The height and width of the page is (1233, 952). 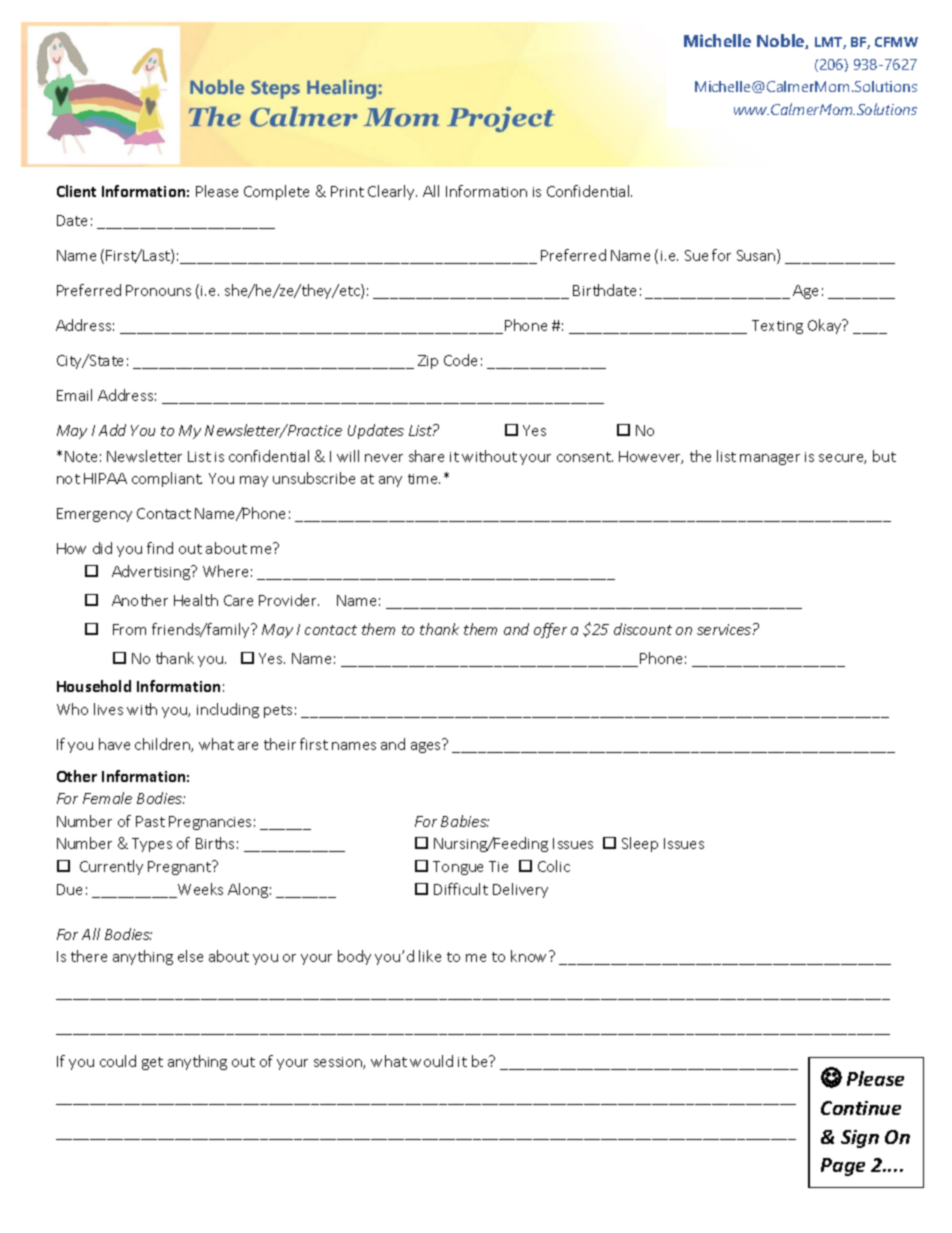 What do you see at coordinates (757, 256) in the page?
I see `Susan` at bounding box center [757, 256].
